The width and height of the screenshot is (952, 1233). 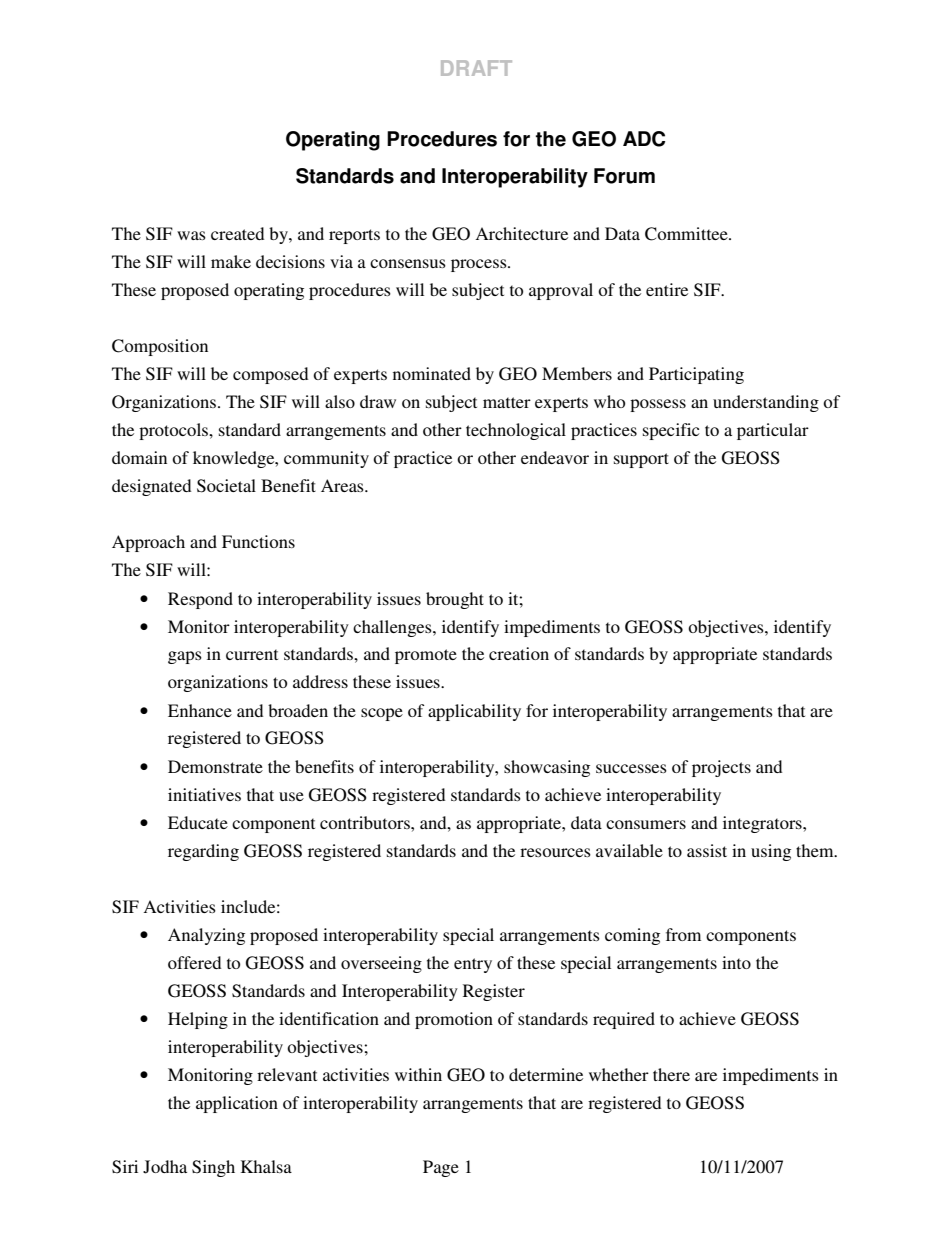 I want to click on technological, so click(x=516, y=431).
